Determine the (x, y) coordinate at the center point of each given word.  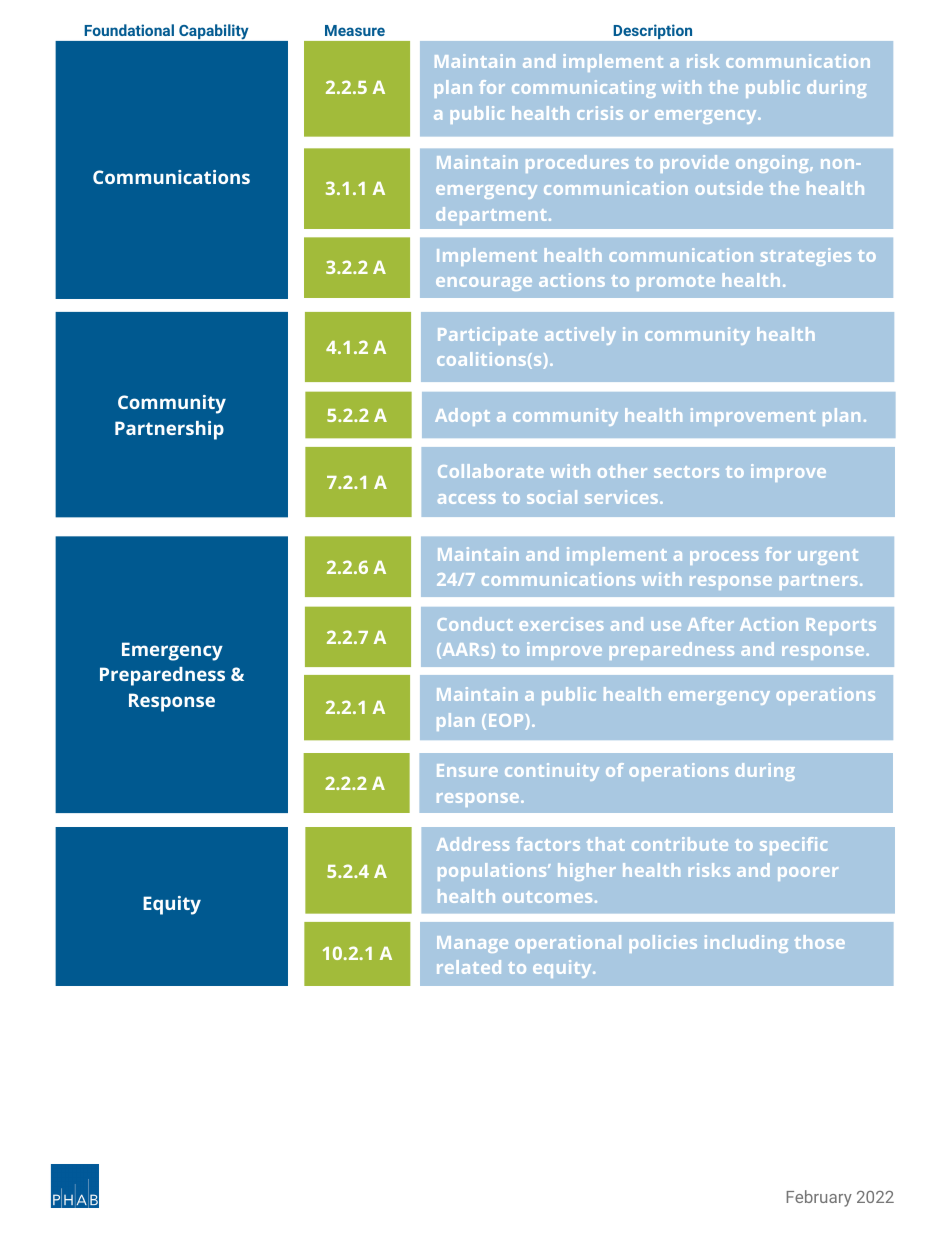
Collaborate (491, 471)
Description (653, 32)
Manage (472, 944)
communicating (584, 89)
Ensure (467, 770)
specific (793, 846)
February (819, 1198)
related (469, 967)
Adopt (462, 417)
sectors (686, 472)
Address (473, 844)
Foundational (129, 30)
